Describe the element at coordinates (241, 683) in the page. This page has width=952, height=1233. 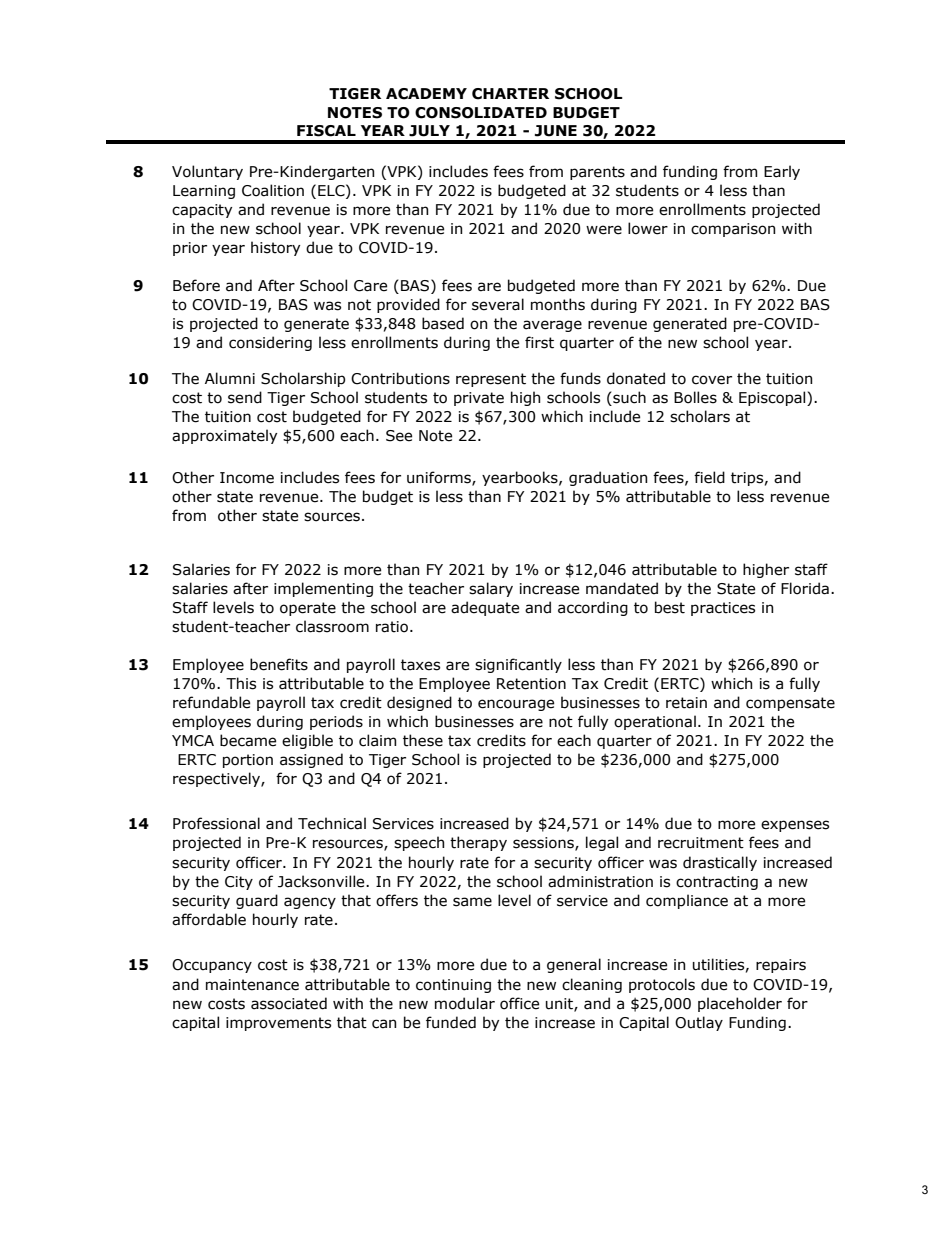
I see `This` at that location.
